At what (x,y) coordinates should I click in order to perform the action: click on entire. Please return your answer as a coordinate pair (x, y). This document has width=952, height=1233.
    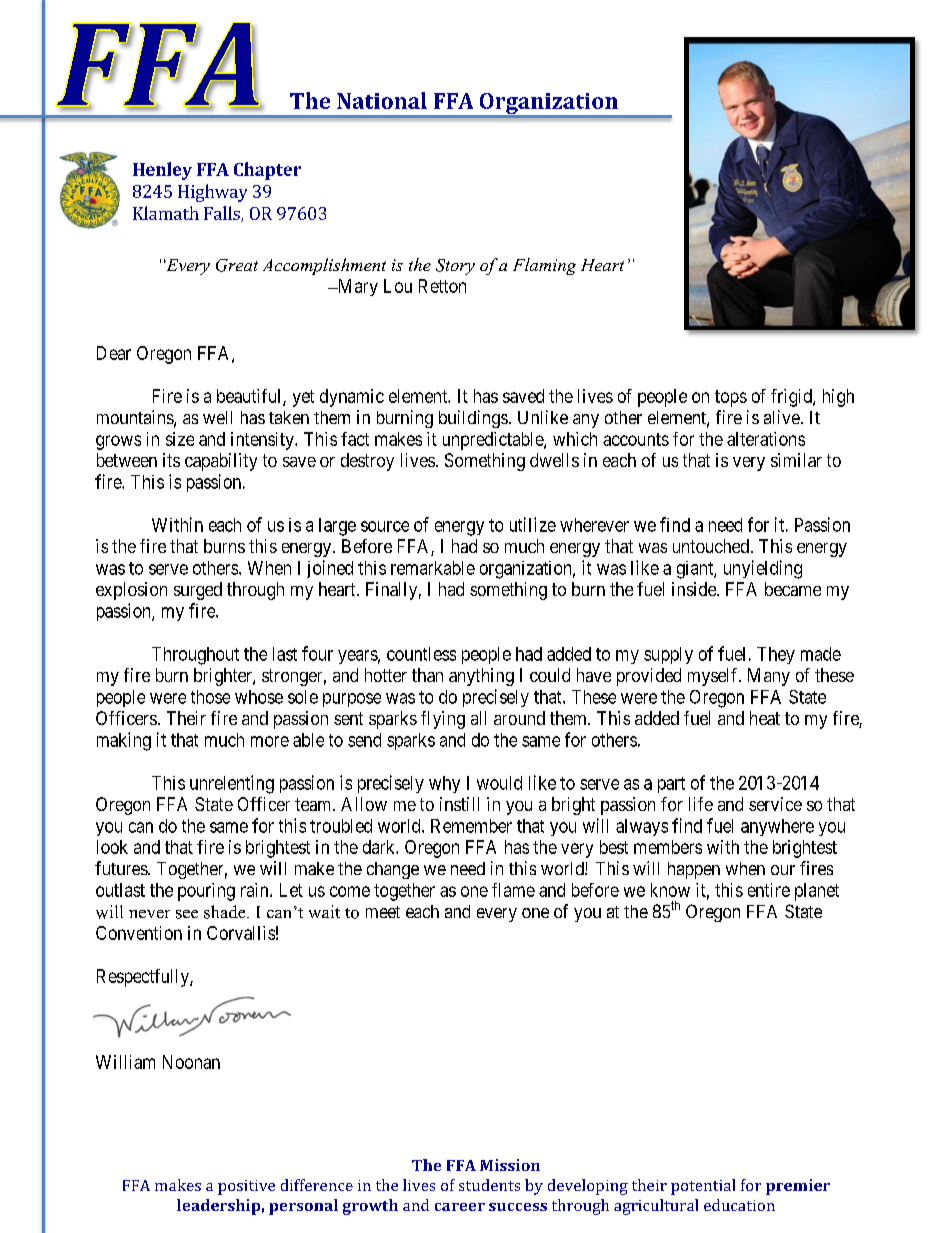
    Looking at the image, I should click on (769, 890).
